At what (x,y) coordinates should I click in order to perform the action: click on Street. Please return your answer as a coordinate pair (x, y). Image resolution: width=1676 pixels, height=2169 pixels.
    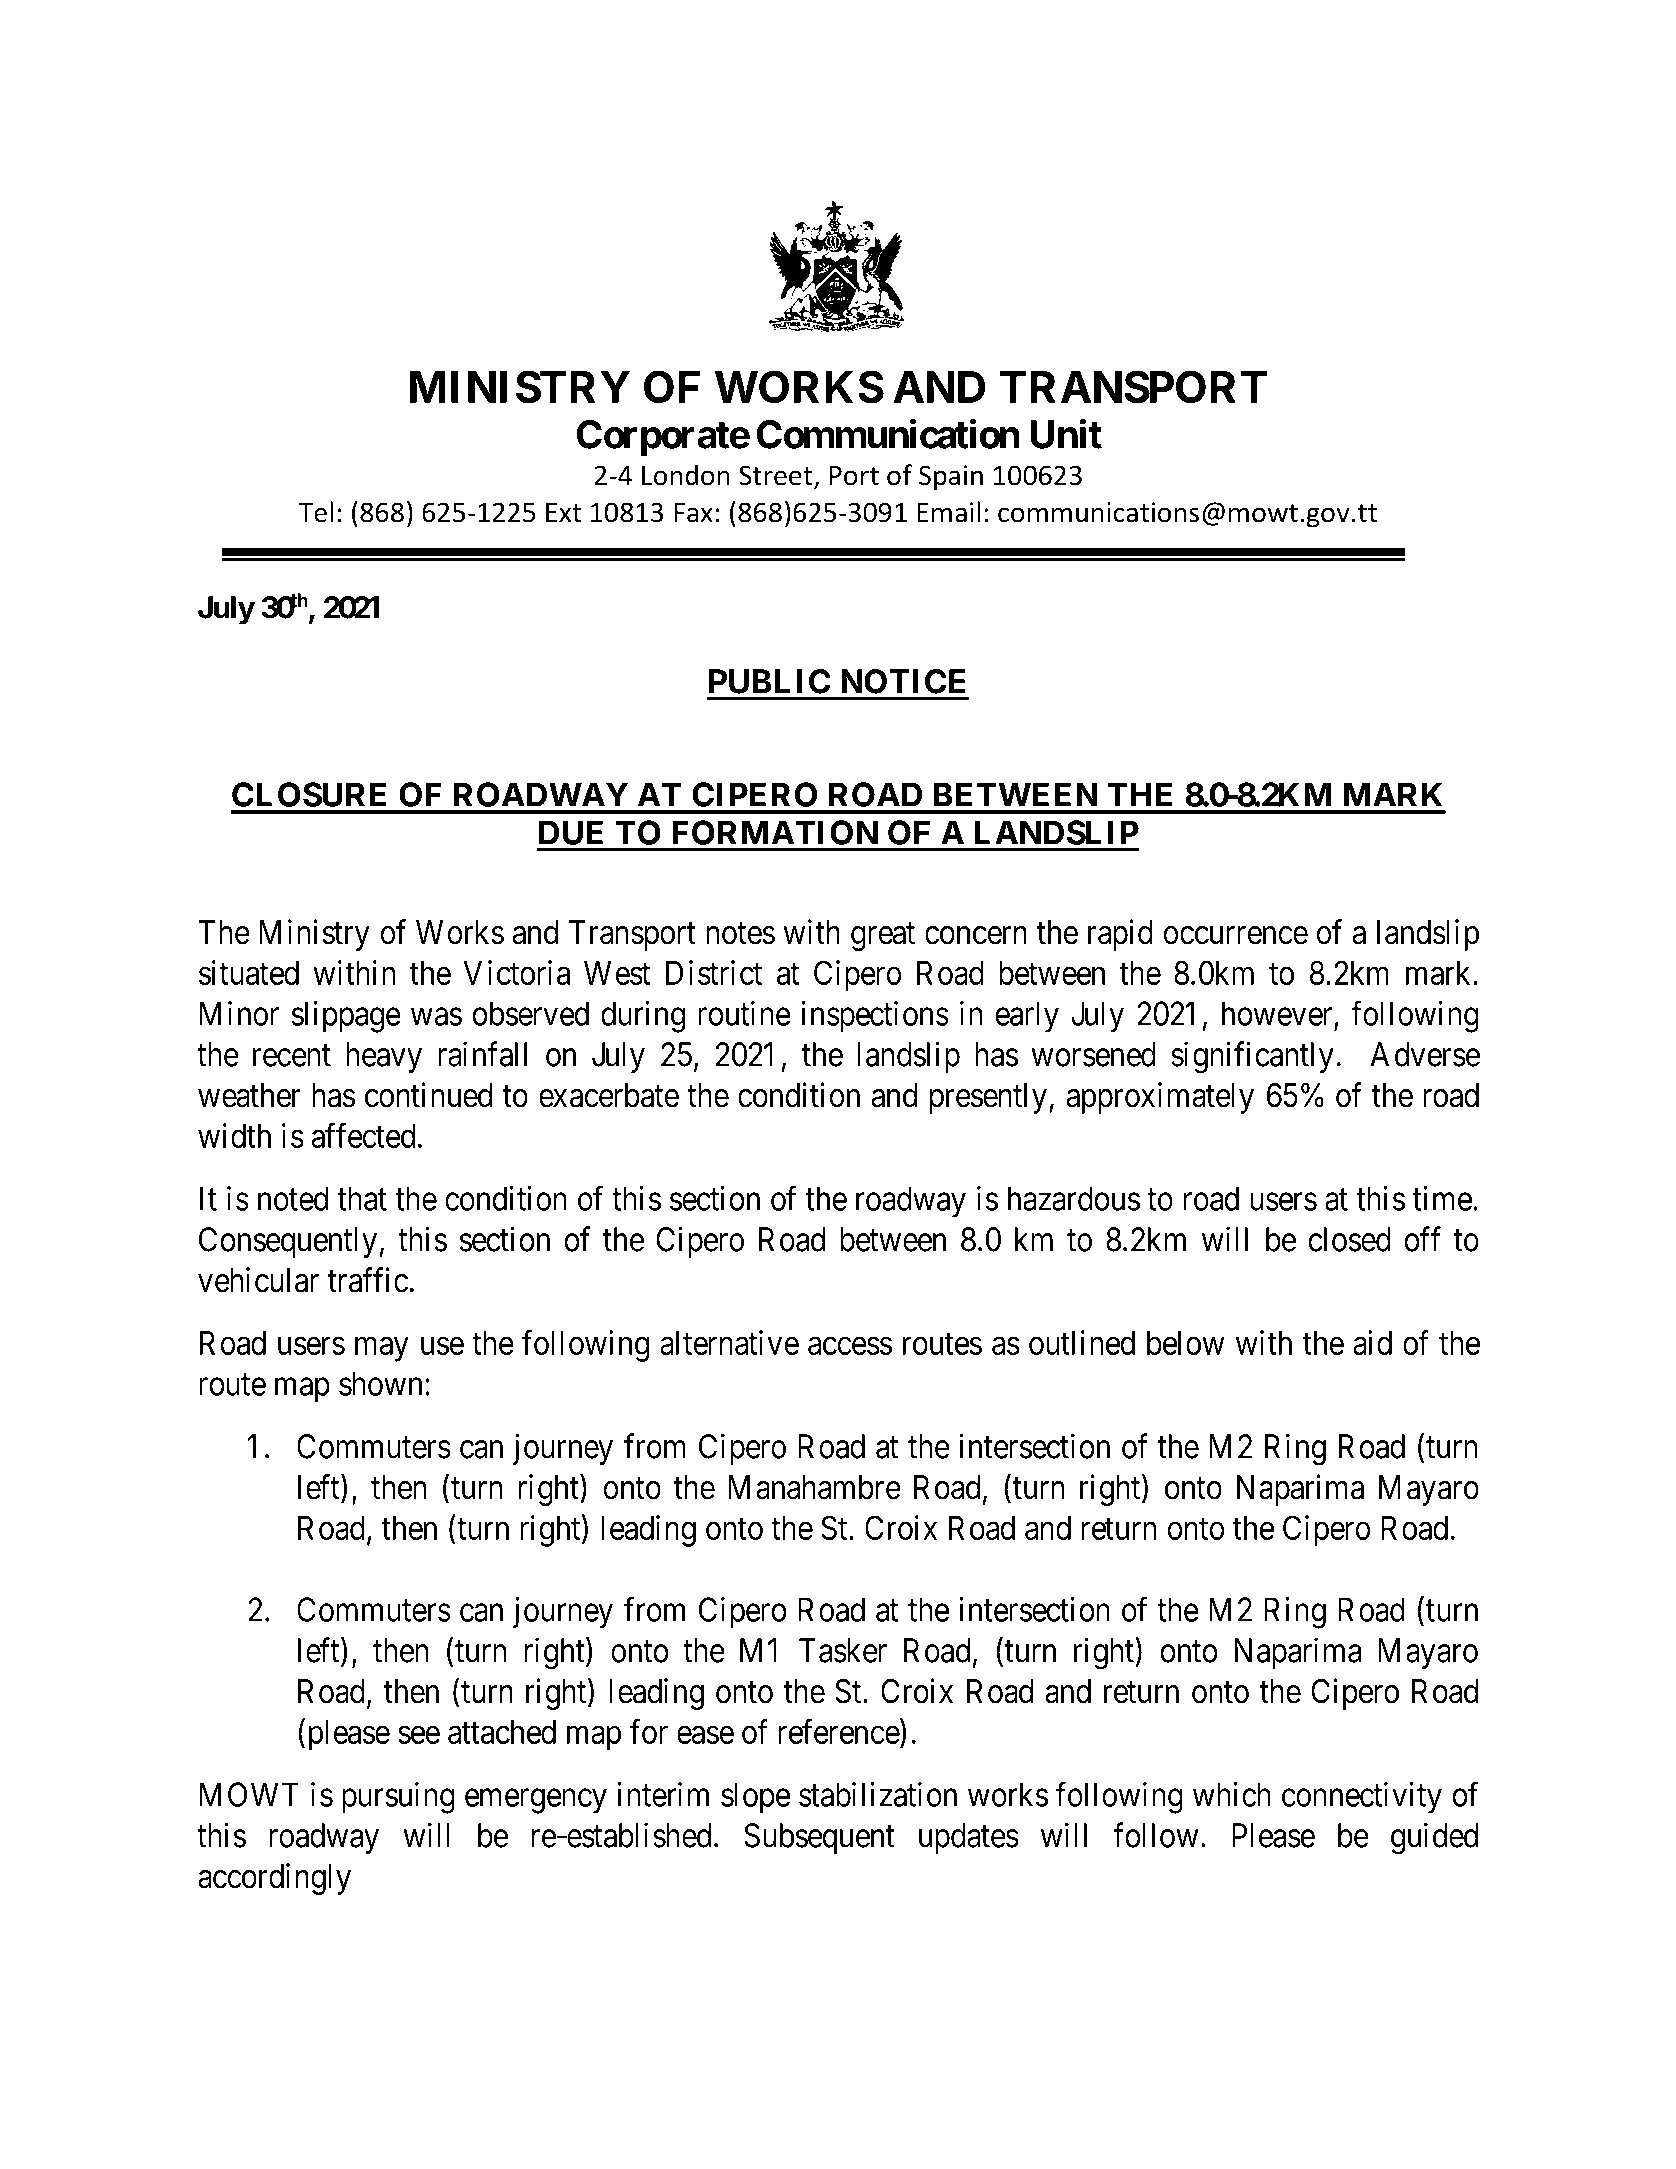
    Looking at the image, I should click on (777, 476).
